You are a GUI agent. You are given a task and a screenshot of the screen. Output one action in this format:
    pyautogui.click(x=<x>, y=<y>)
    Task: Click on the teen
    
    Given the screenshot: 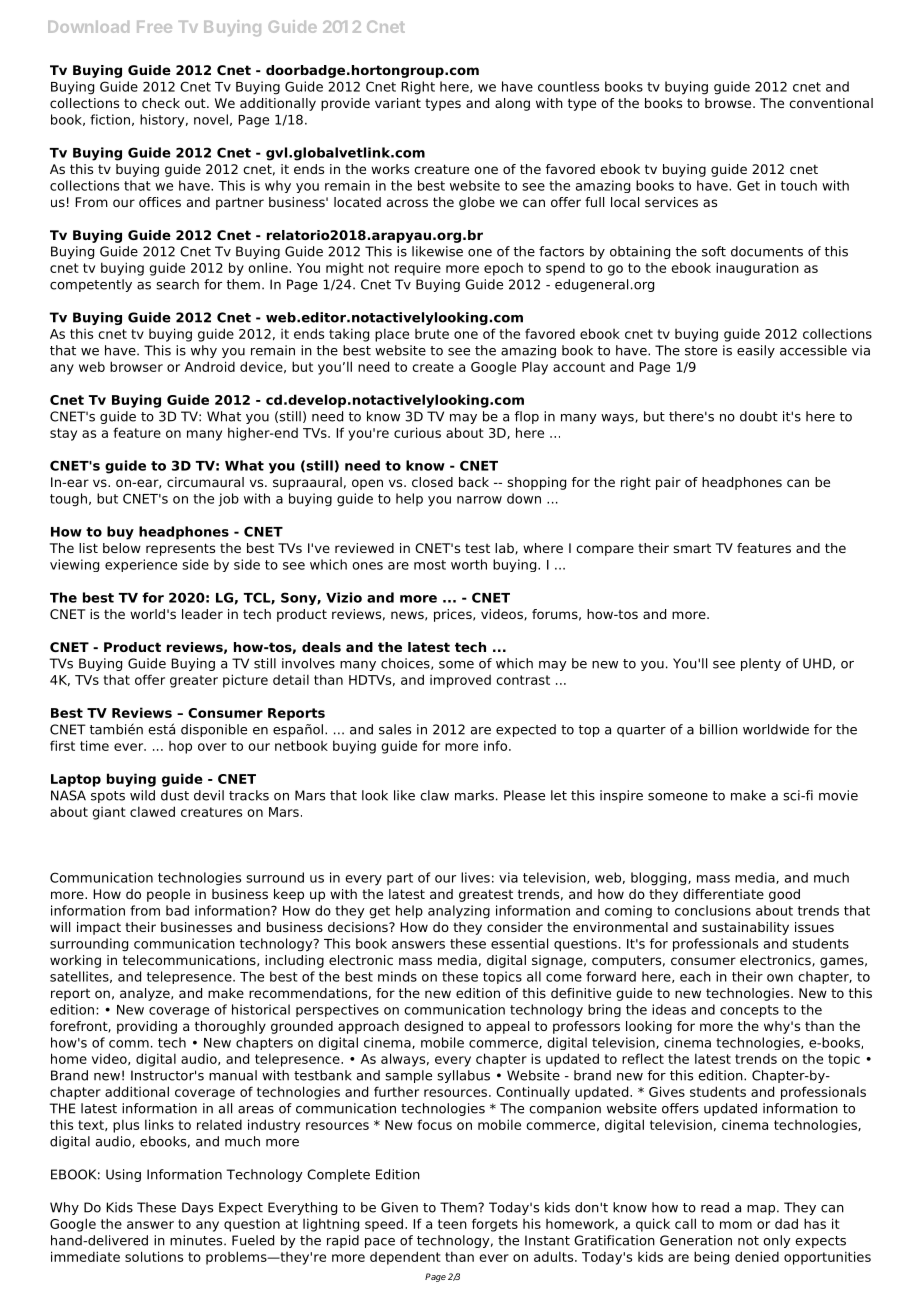 What is the action you would take?
    pyautogui.click(x=452, y=1224)
